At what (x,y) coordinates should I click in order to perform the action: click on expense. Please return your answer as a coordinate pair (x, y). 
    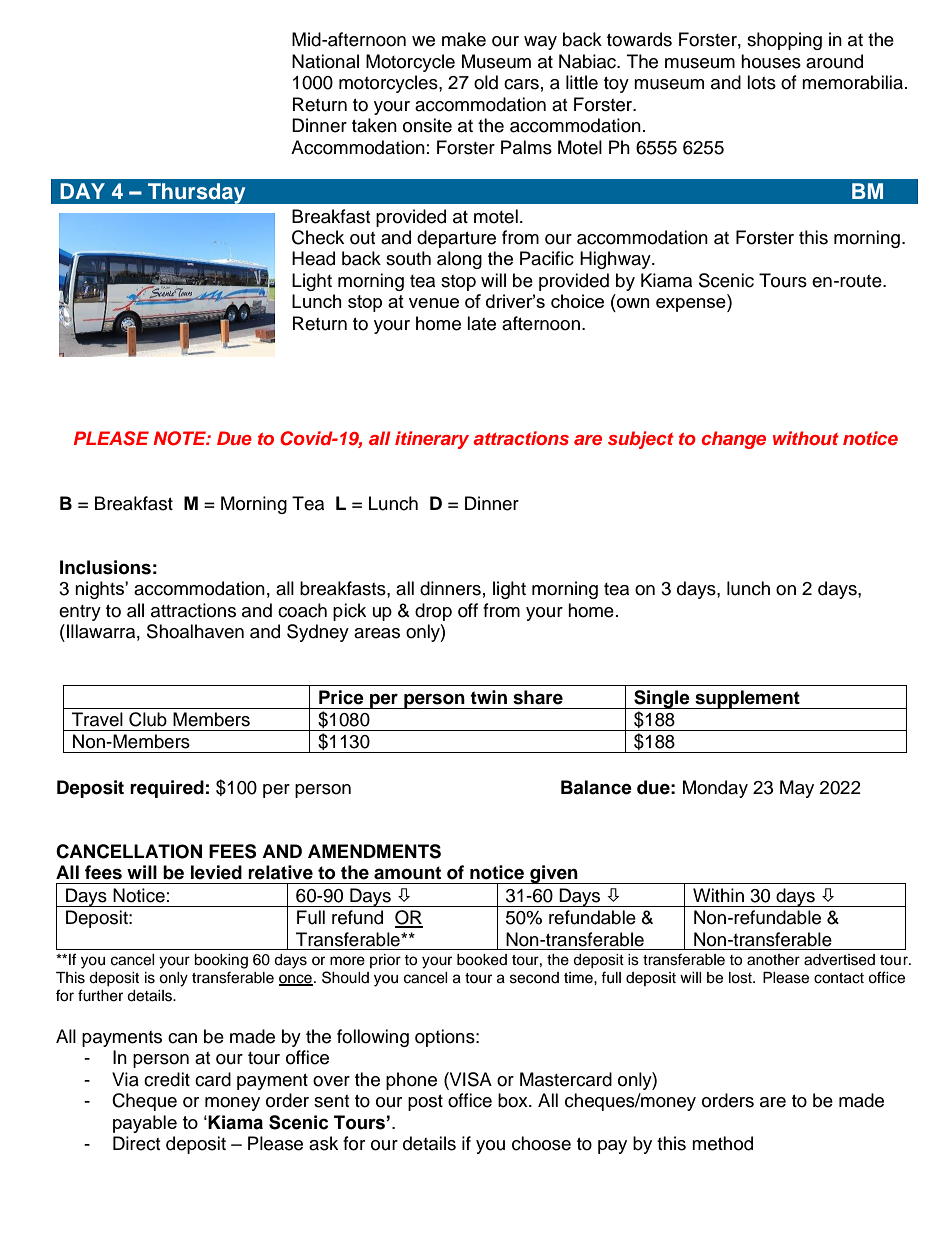
    Looking at the image, I should click on (692, 305).
